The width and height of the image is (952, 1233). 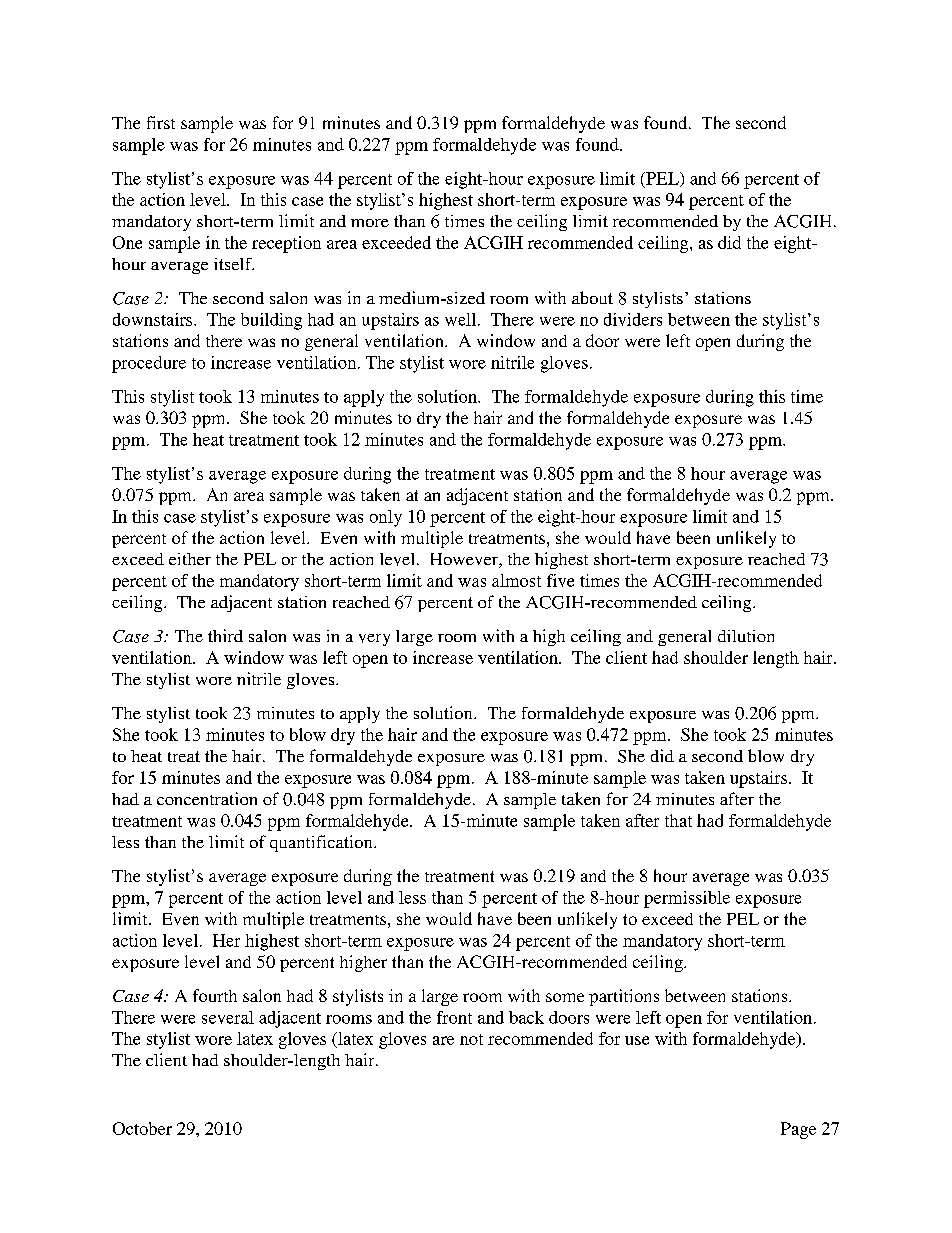 I want to click on about, so click(x=592, y=297).
